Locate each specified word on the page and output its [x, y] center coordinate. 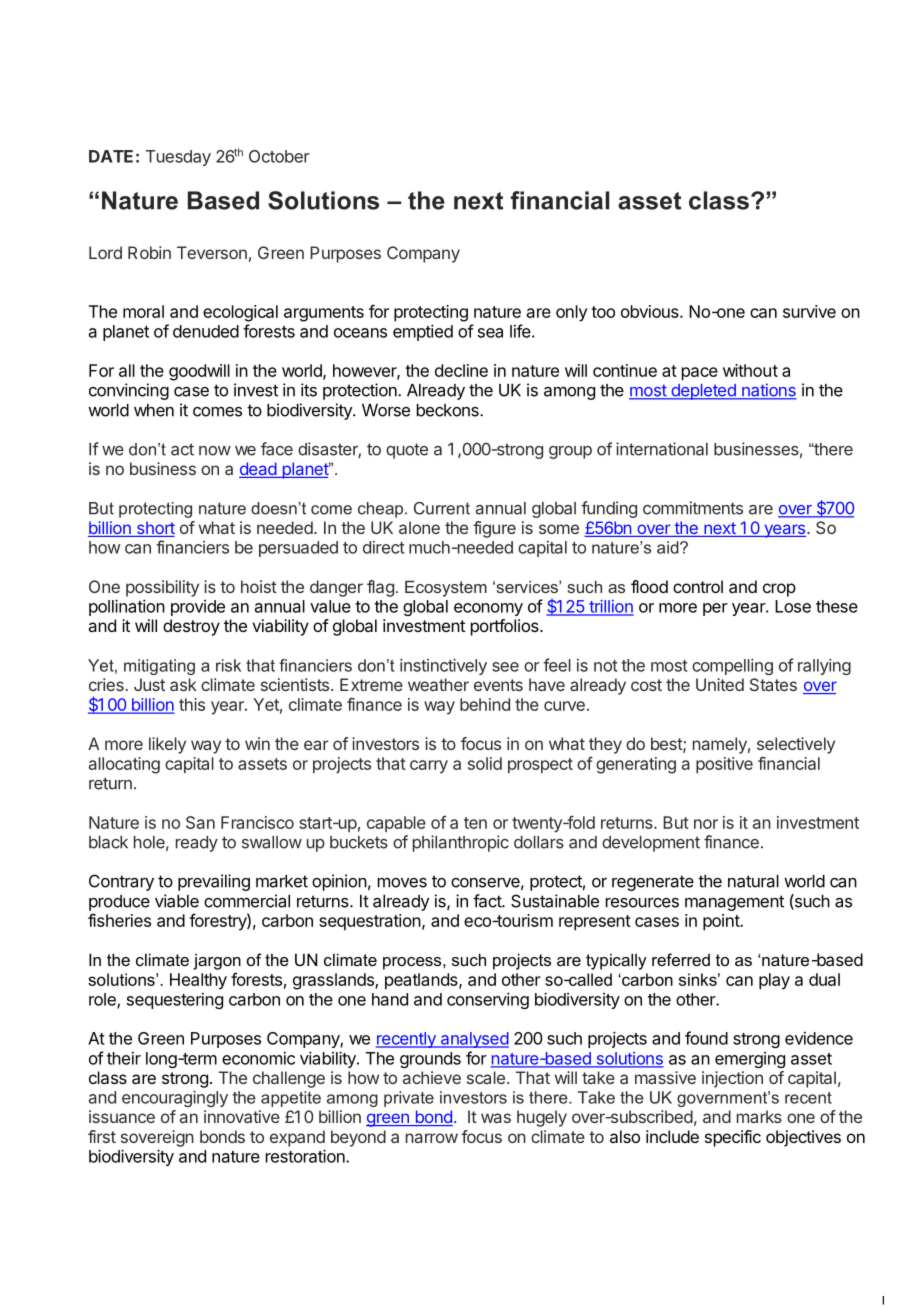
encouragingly [175, 1098]
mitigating [159, 667]
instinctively [443, 666]
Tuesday [178, 158]
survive [809, 311]
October [279, 156]
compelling [732, 667]
